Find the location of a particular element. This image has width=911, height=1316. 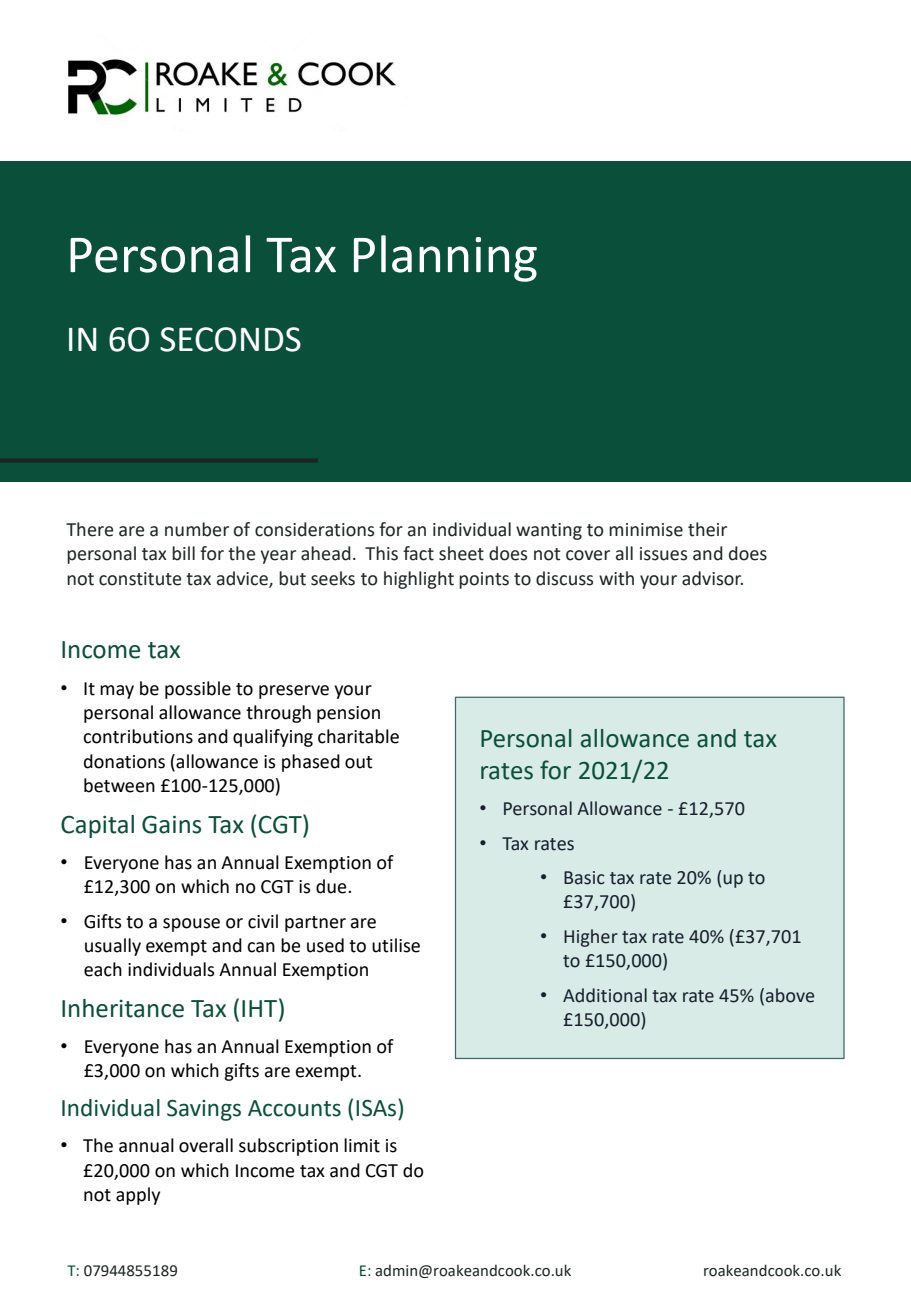

highlight is located at coordinates (419, 580).
